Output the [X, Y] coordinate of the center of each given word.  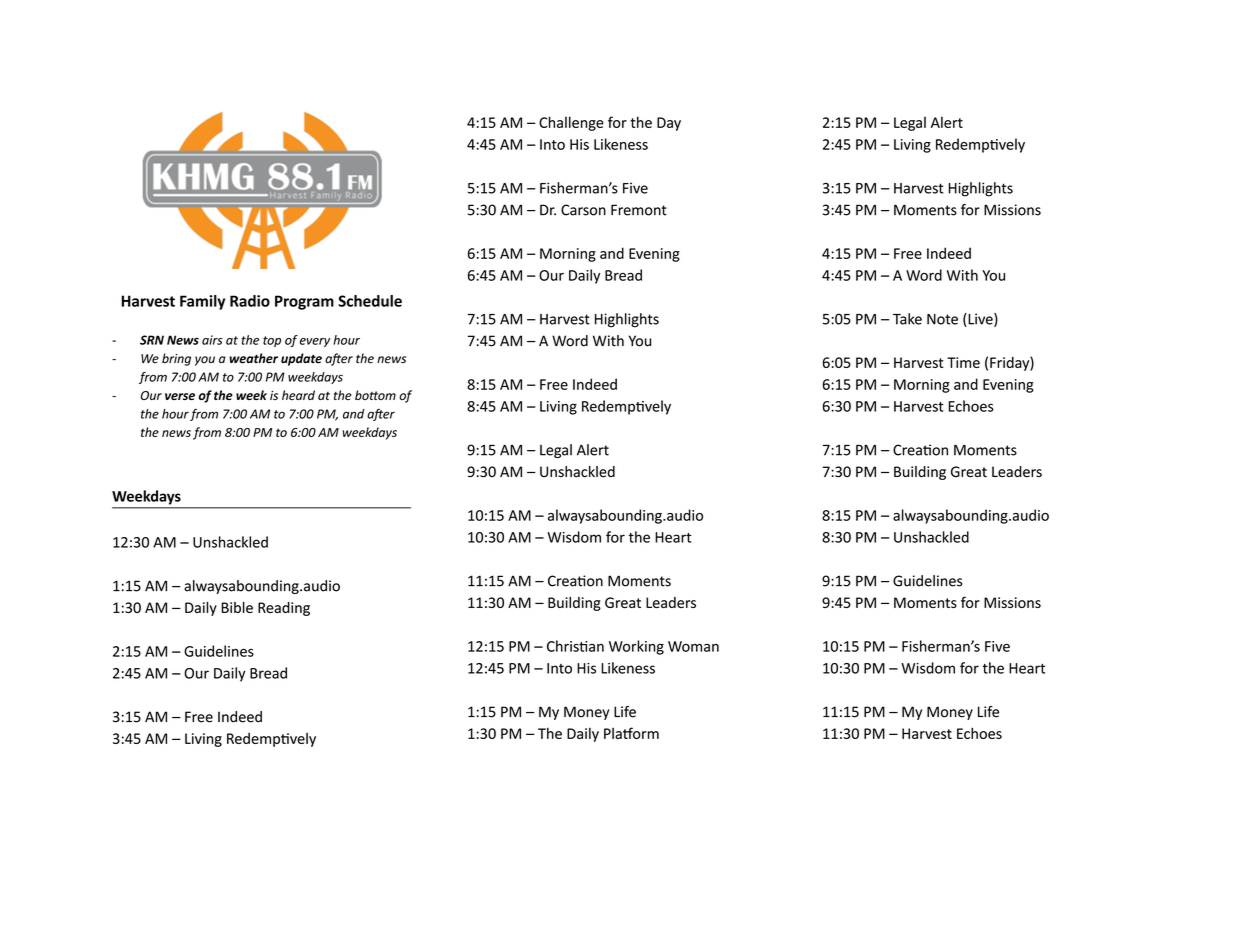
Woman [693, 646]
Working [636, 647]
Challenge [571, 123]
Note [942, 319]
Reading [284, 609]
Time [963, 362]
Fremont [639, 210]
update [301, 359]
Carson [583, 210]
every [315, 342]
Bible [237, 607]
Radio [250, 301]
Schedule [370, 301]
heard [298, 395]
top [272, 341]
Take [907, 319]
